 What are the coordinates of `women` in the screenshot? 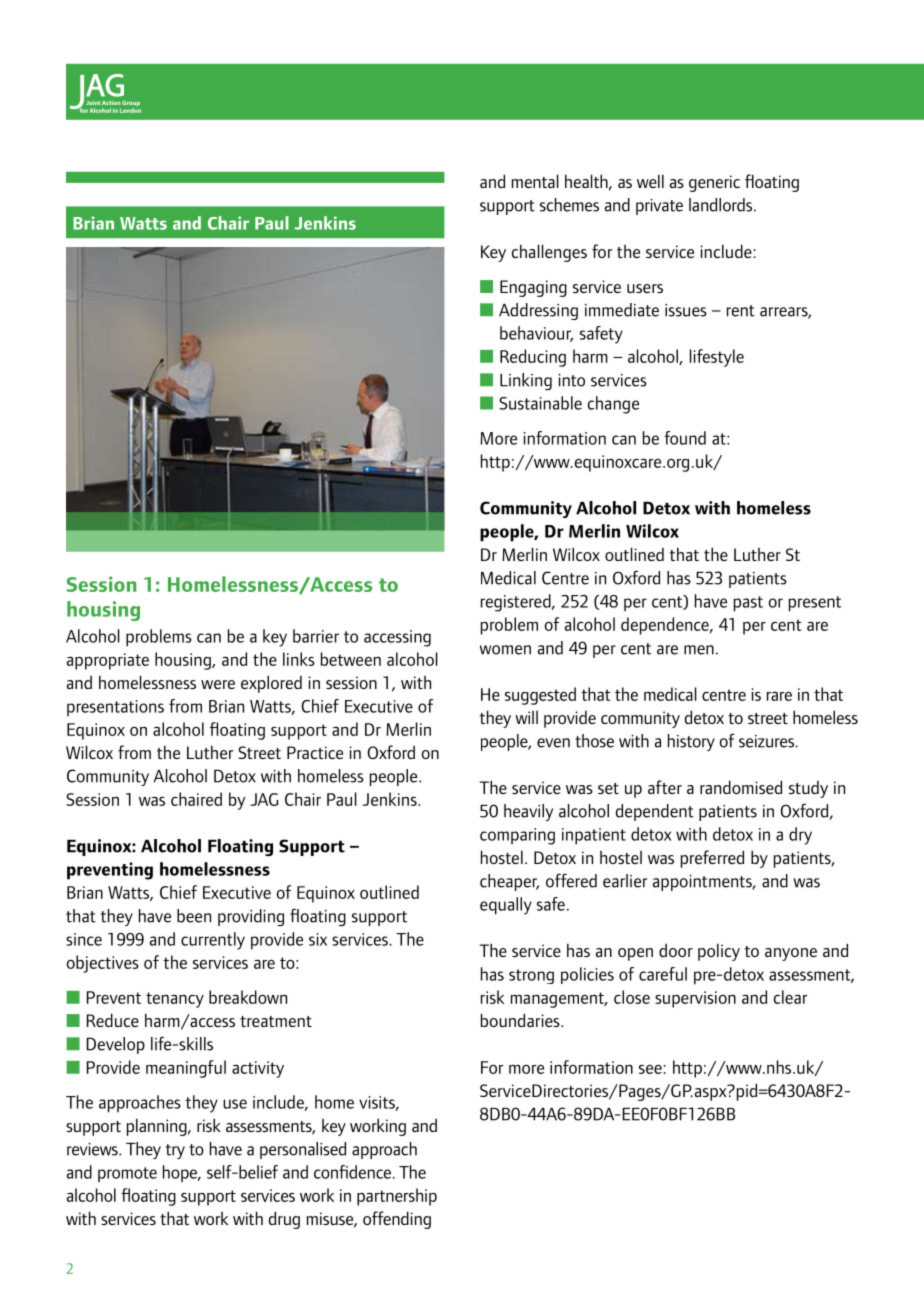 It's located at (505, 650).
